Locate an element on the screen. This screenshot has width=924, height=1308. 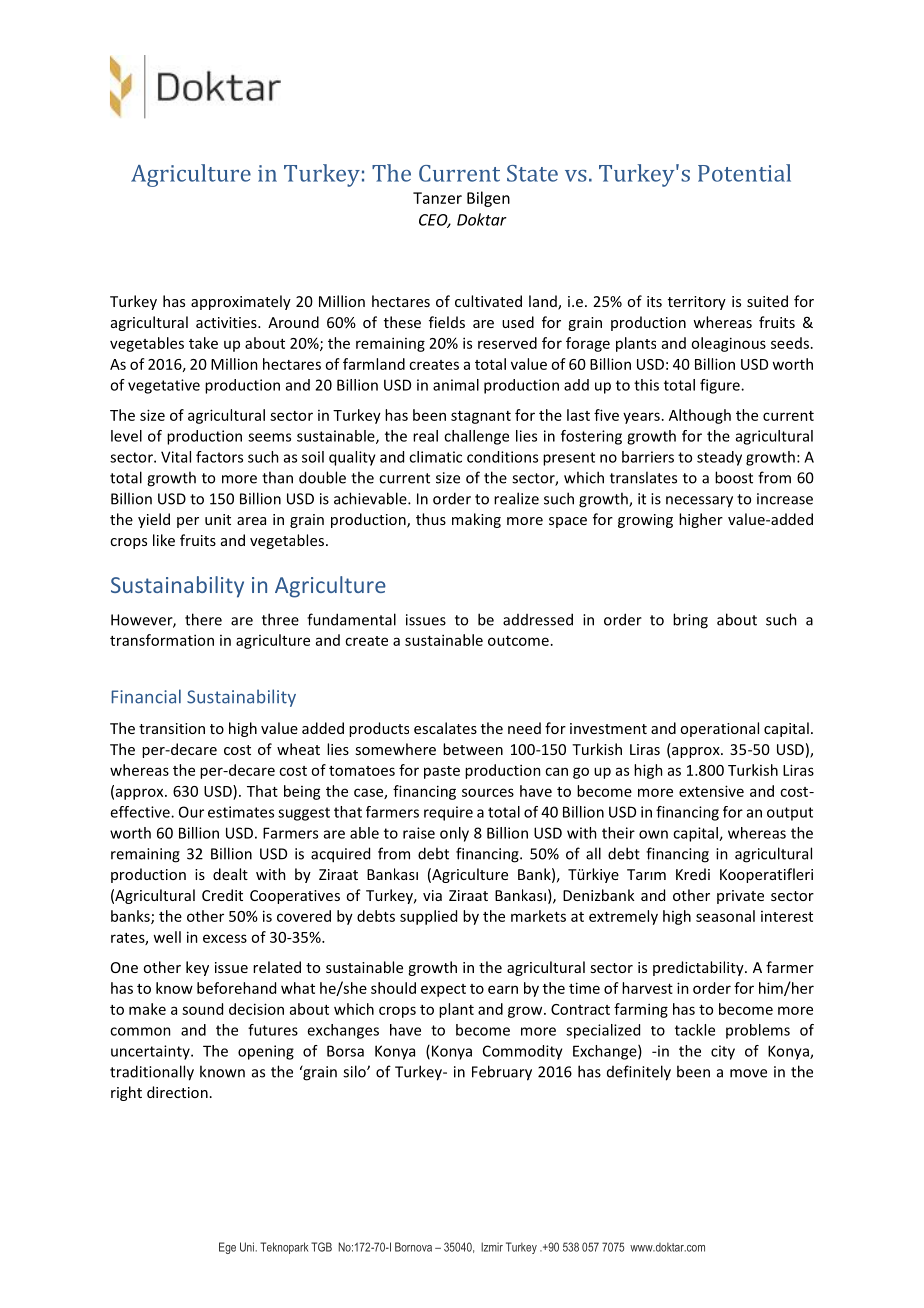
State is located at coordinates (532, 173).
